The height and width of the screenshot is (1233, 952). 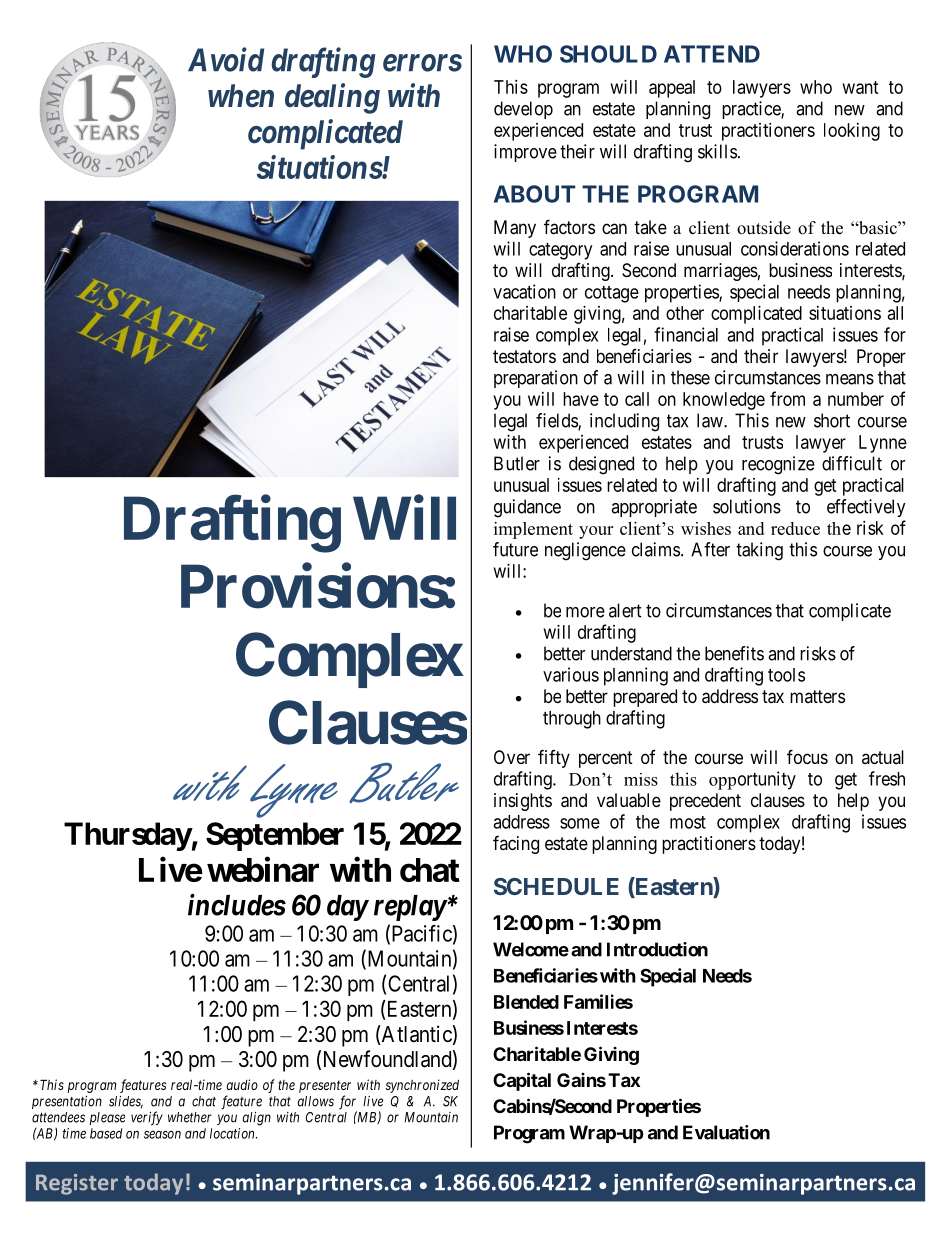 What do you see at coordinates (162, 1134) in the screenshot?
I see `season` at bounding box center [162, 1134].
